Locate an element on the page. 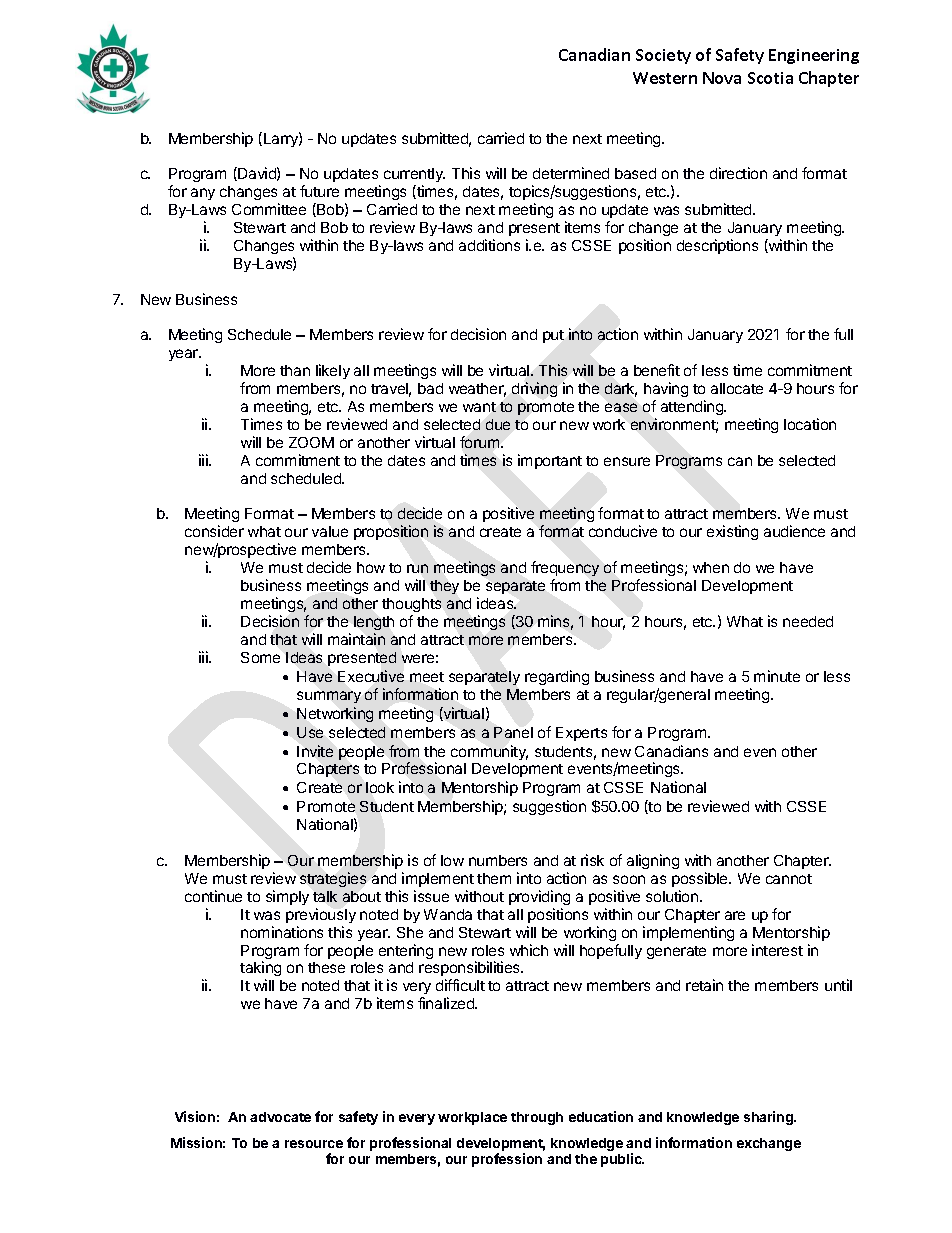 The image size is (952, 1233). due is located at coordinates (498, 424).
